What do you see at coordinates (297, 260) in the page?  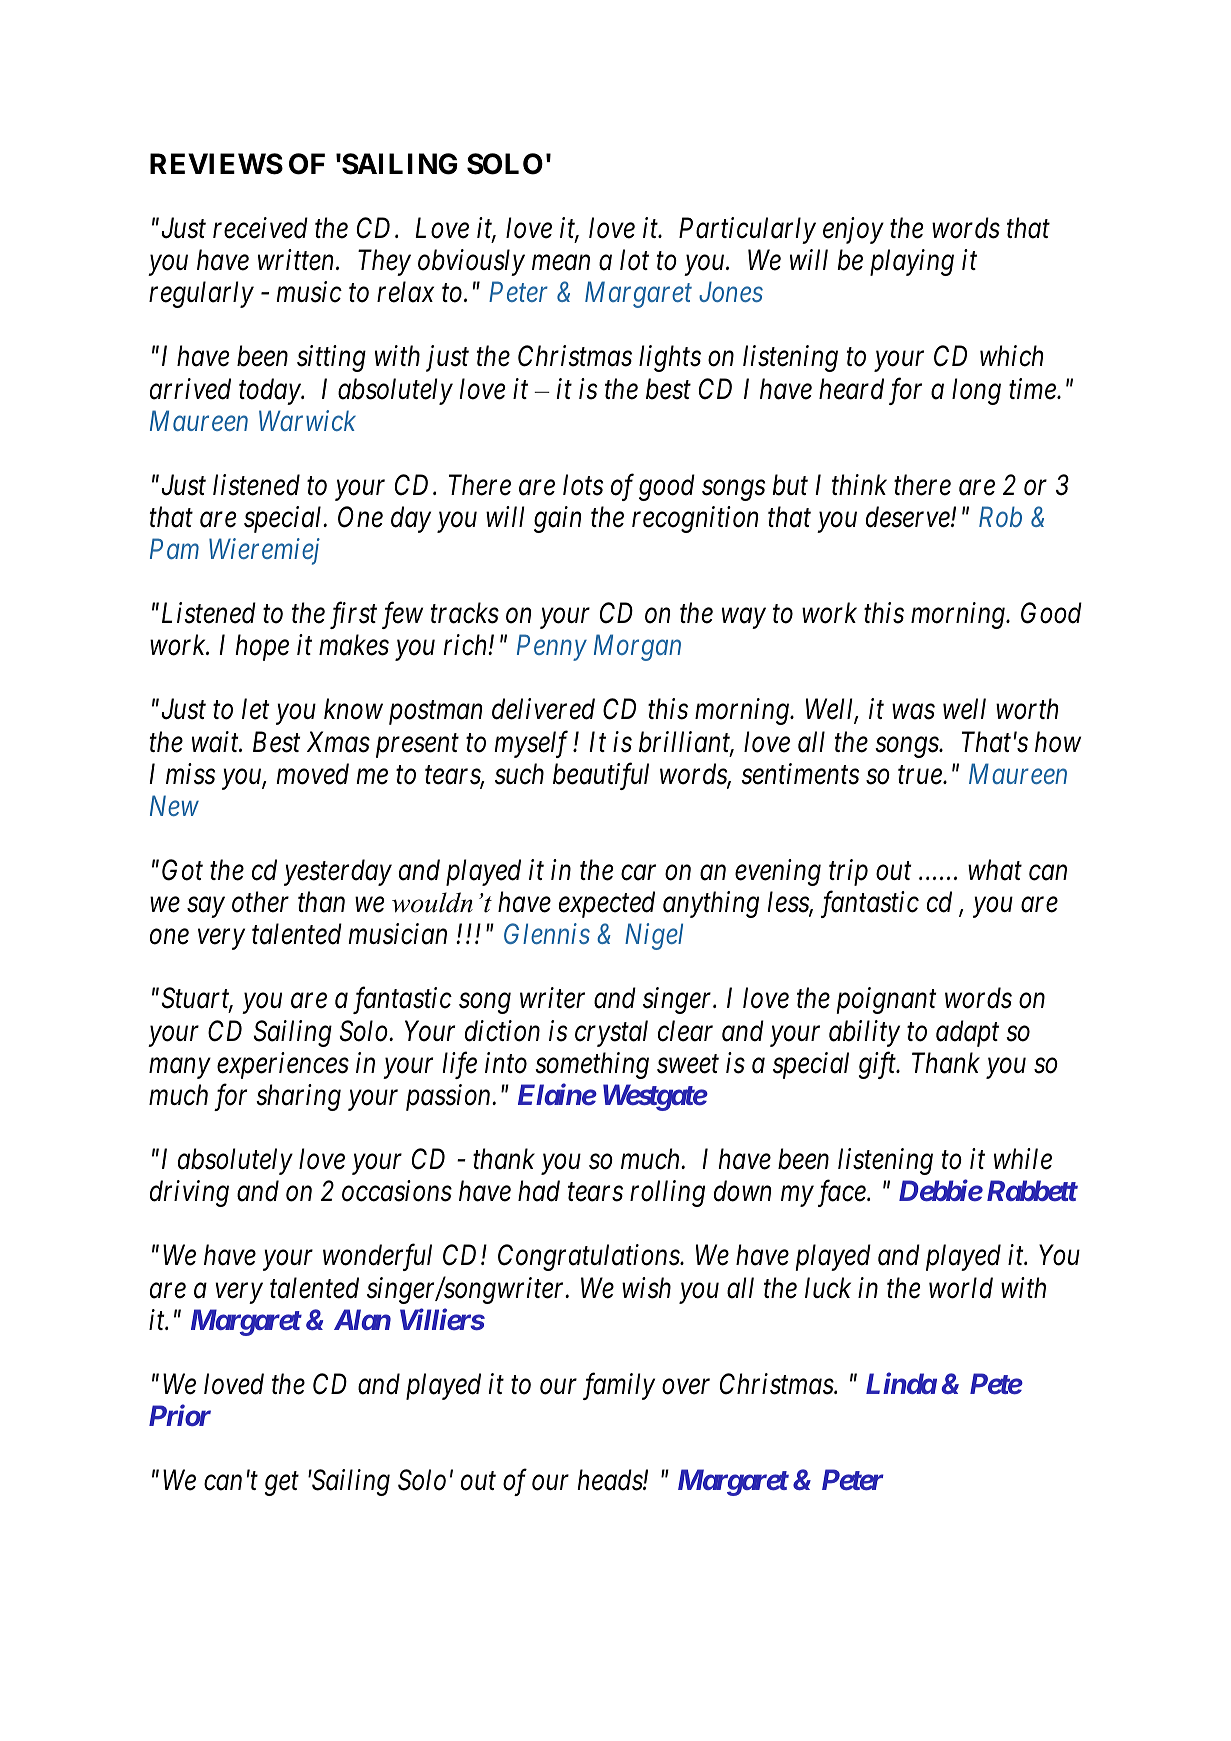 I see `written` at bounding box center [297, 260].
